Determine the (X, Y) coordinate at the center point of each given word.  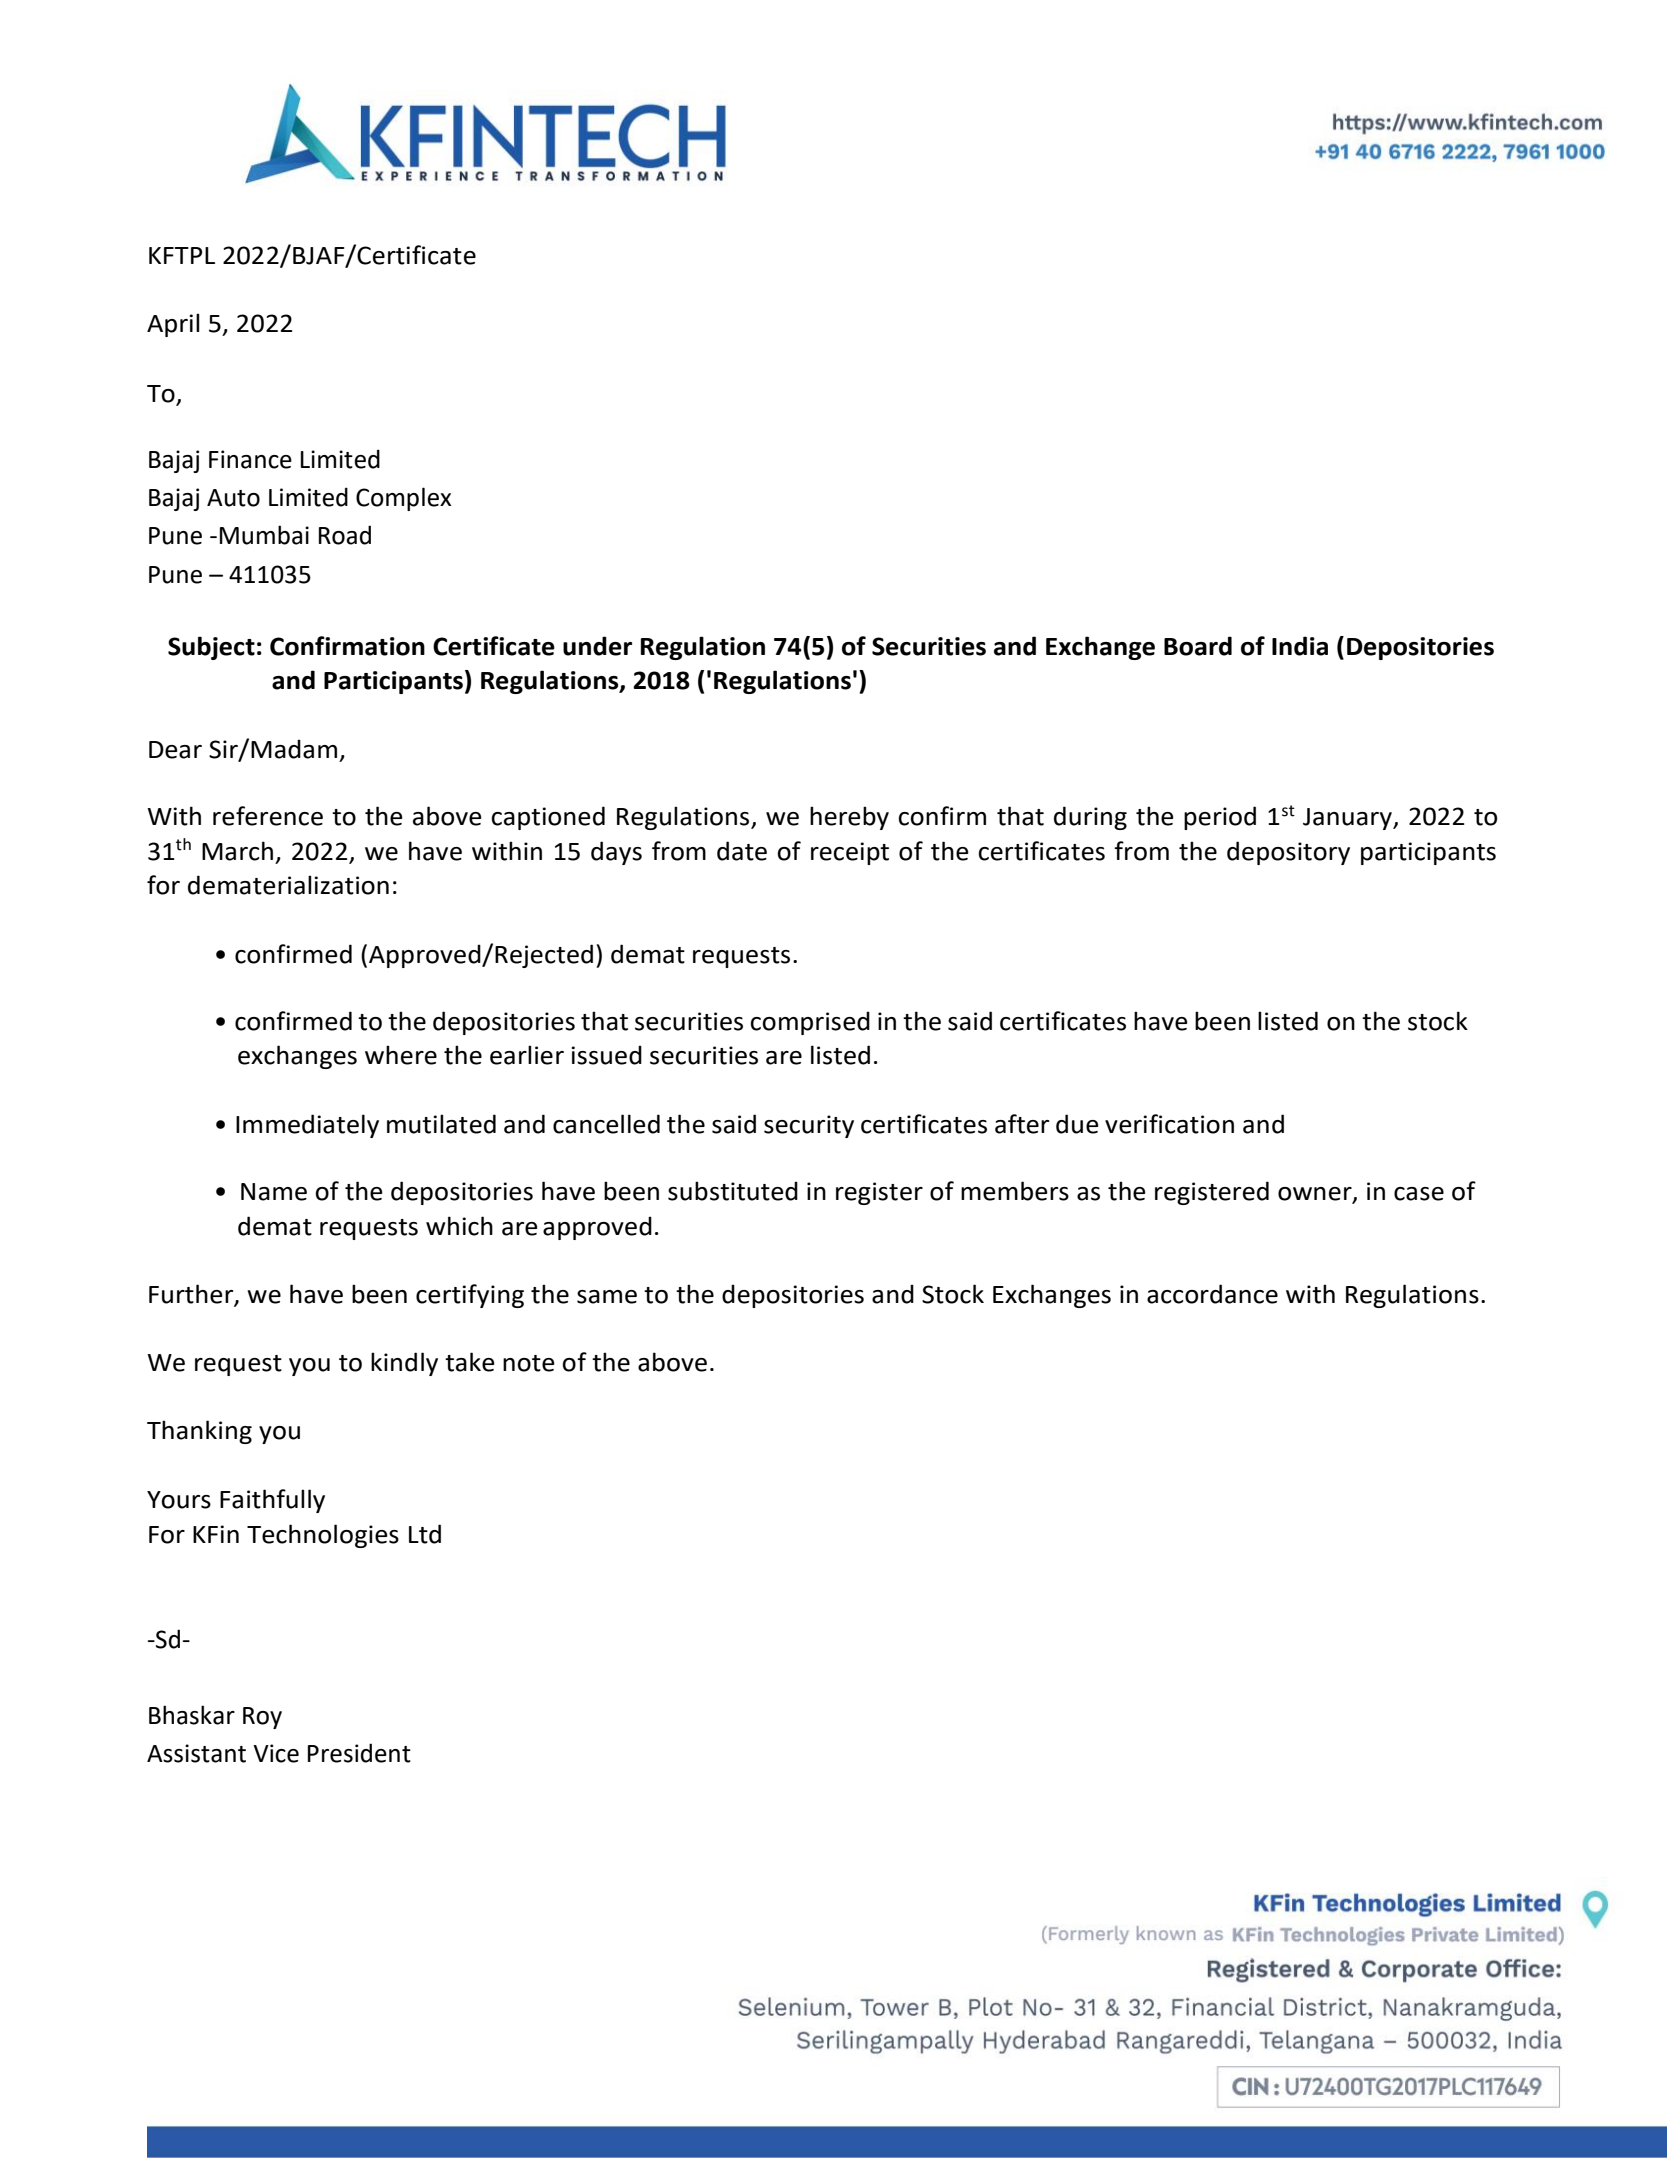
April (173, 325)
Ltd (425, 1534)
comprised (810, 1023)
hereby (849, 818)
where (401, 1055)
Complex (403, 499)
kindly (404, 1364)
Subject (211, 648)
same (607, 1297)
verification (1169, 1124)
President (359, 1753)
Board (1198, 646)
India (1300, 646)
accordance (1212, 1294)
